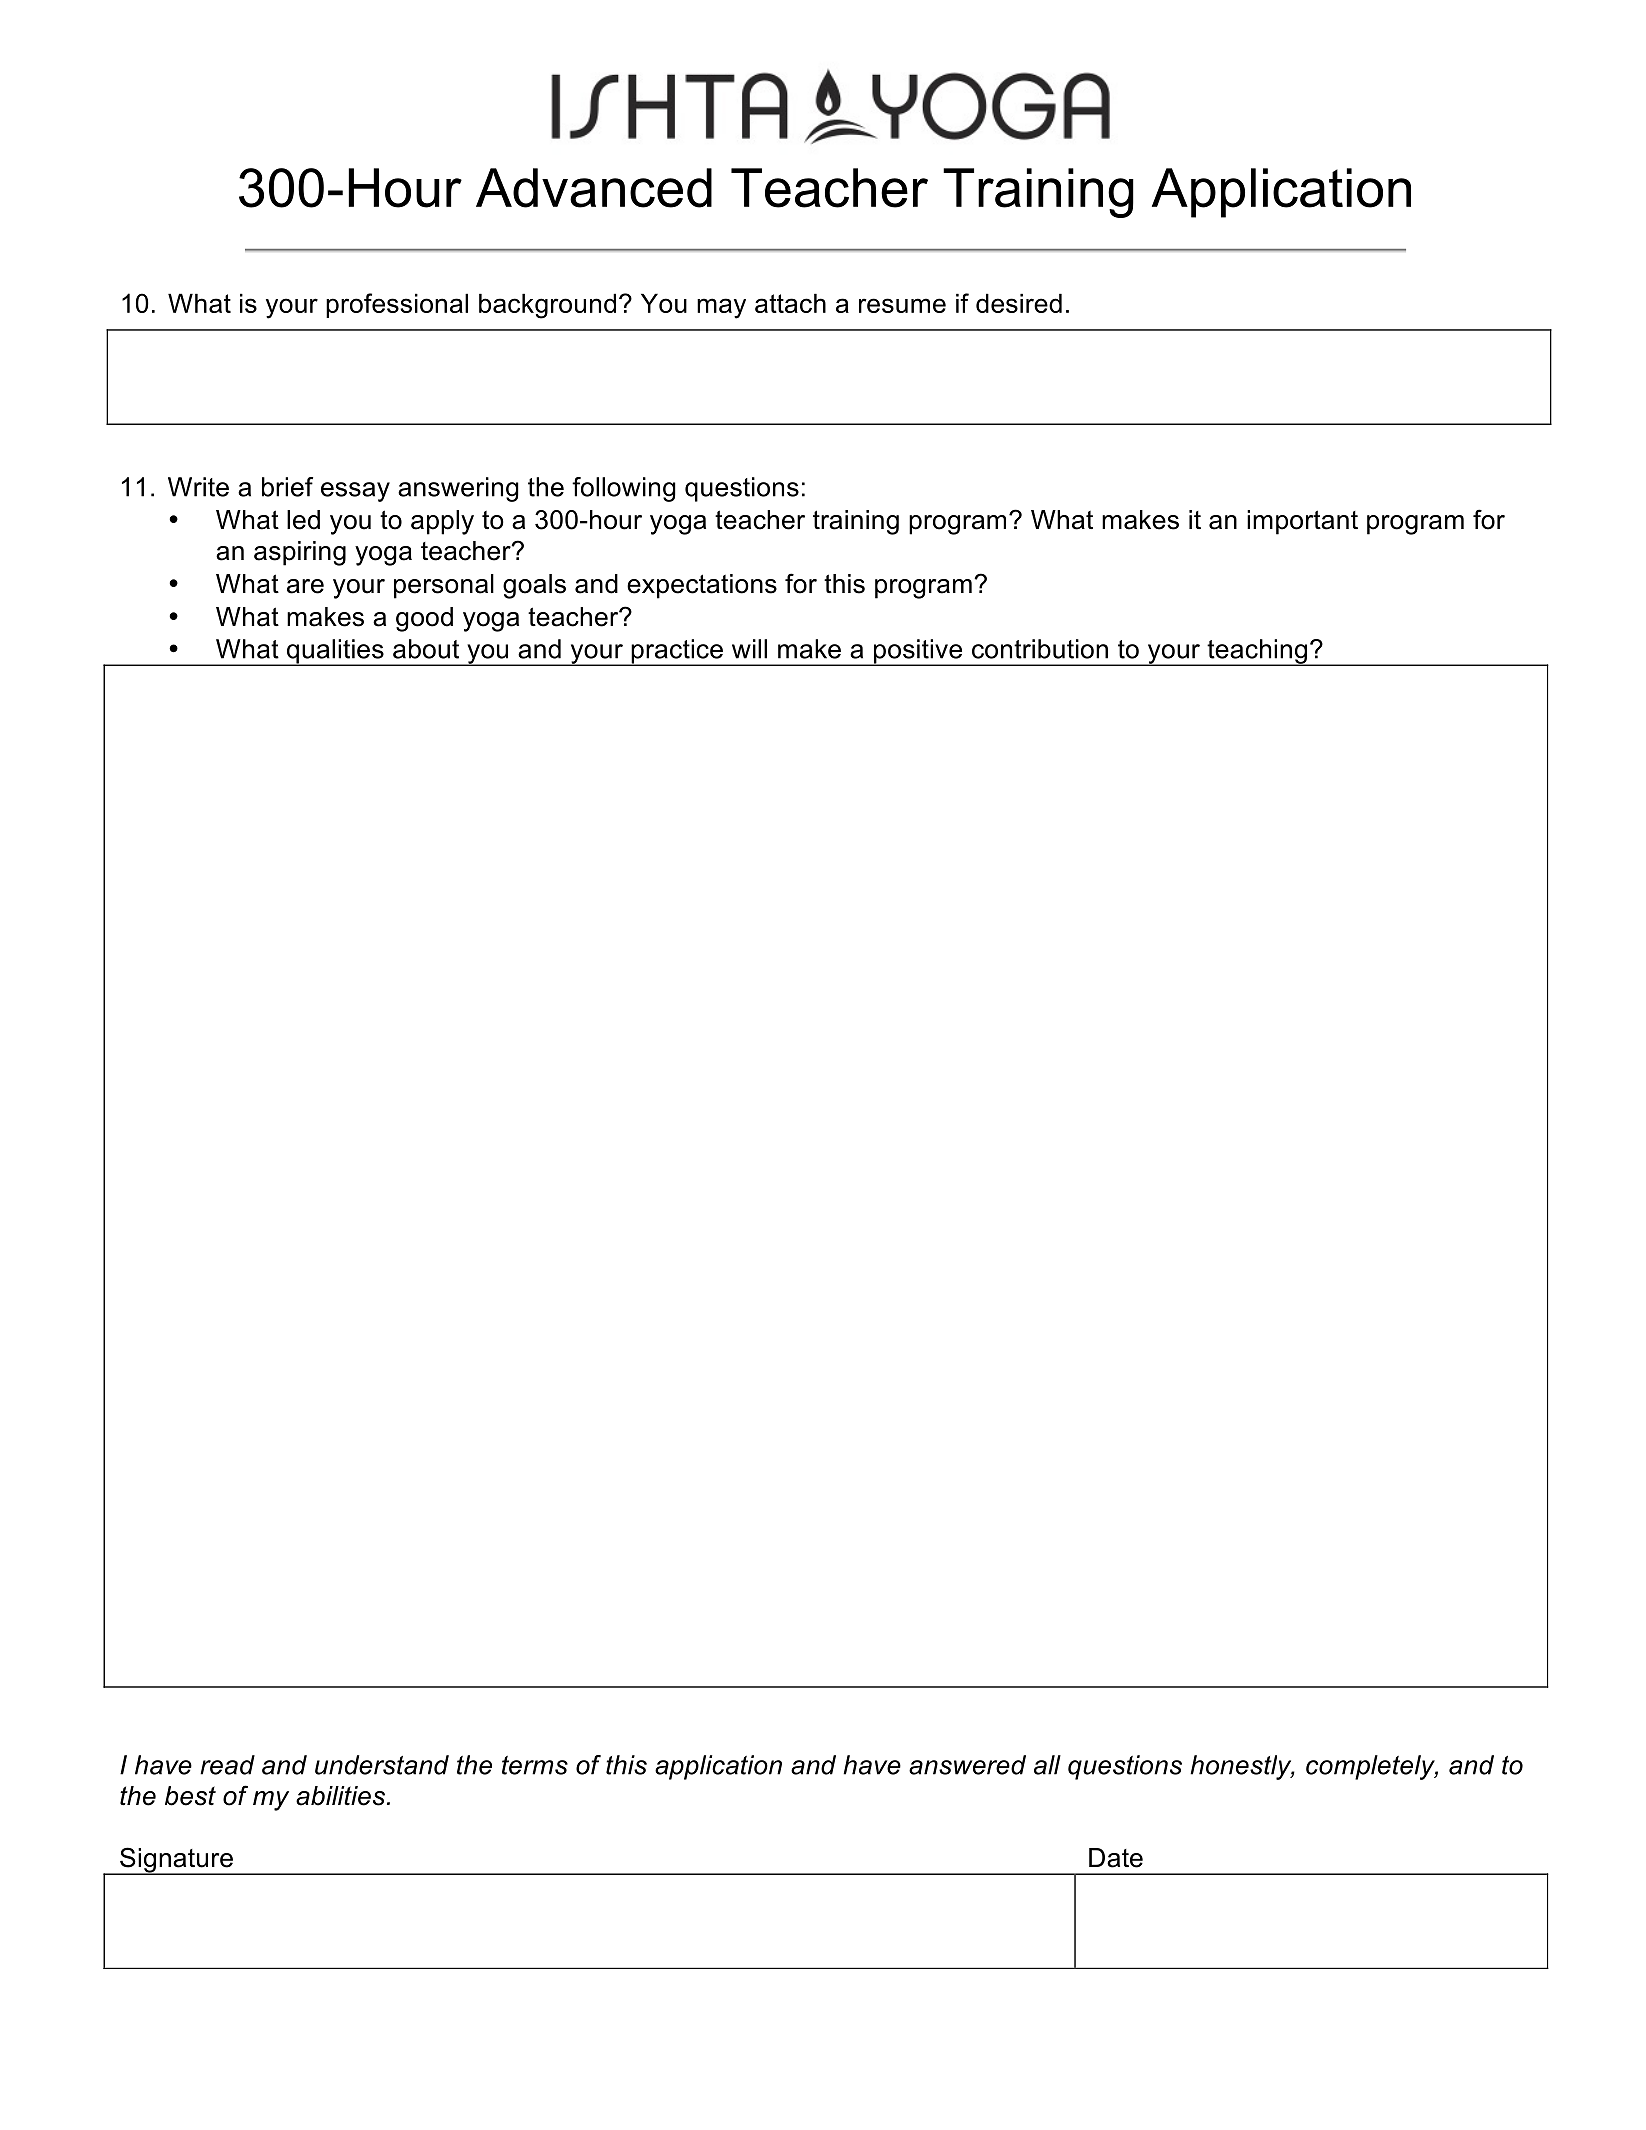  What do you see at coordinates (535, 1765) in the screenshot?
I see `terms` at bounding box center [535, 1765].
